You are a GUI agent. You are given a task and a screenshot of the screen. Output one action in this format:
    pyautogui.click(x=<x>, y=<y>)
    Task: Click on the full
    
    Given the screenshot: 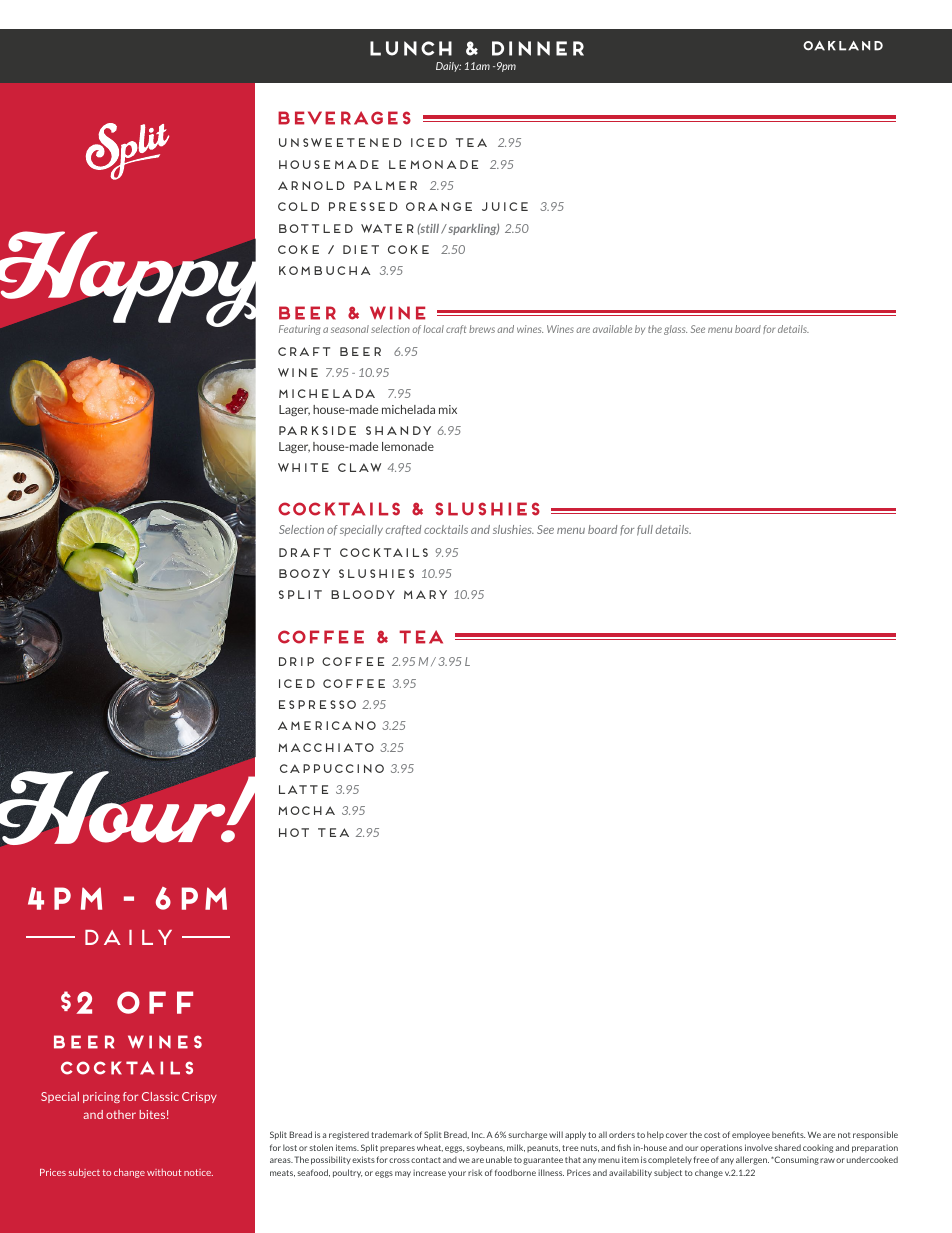 What is the action you would take?
    pyautogui.click(x=645, y=530)
